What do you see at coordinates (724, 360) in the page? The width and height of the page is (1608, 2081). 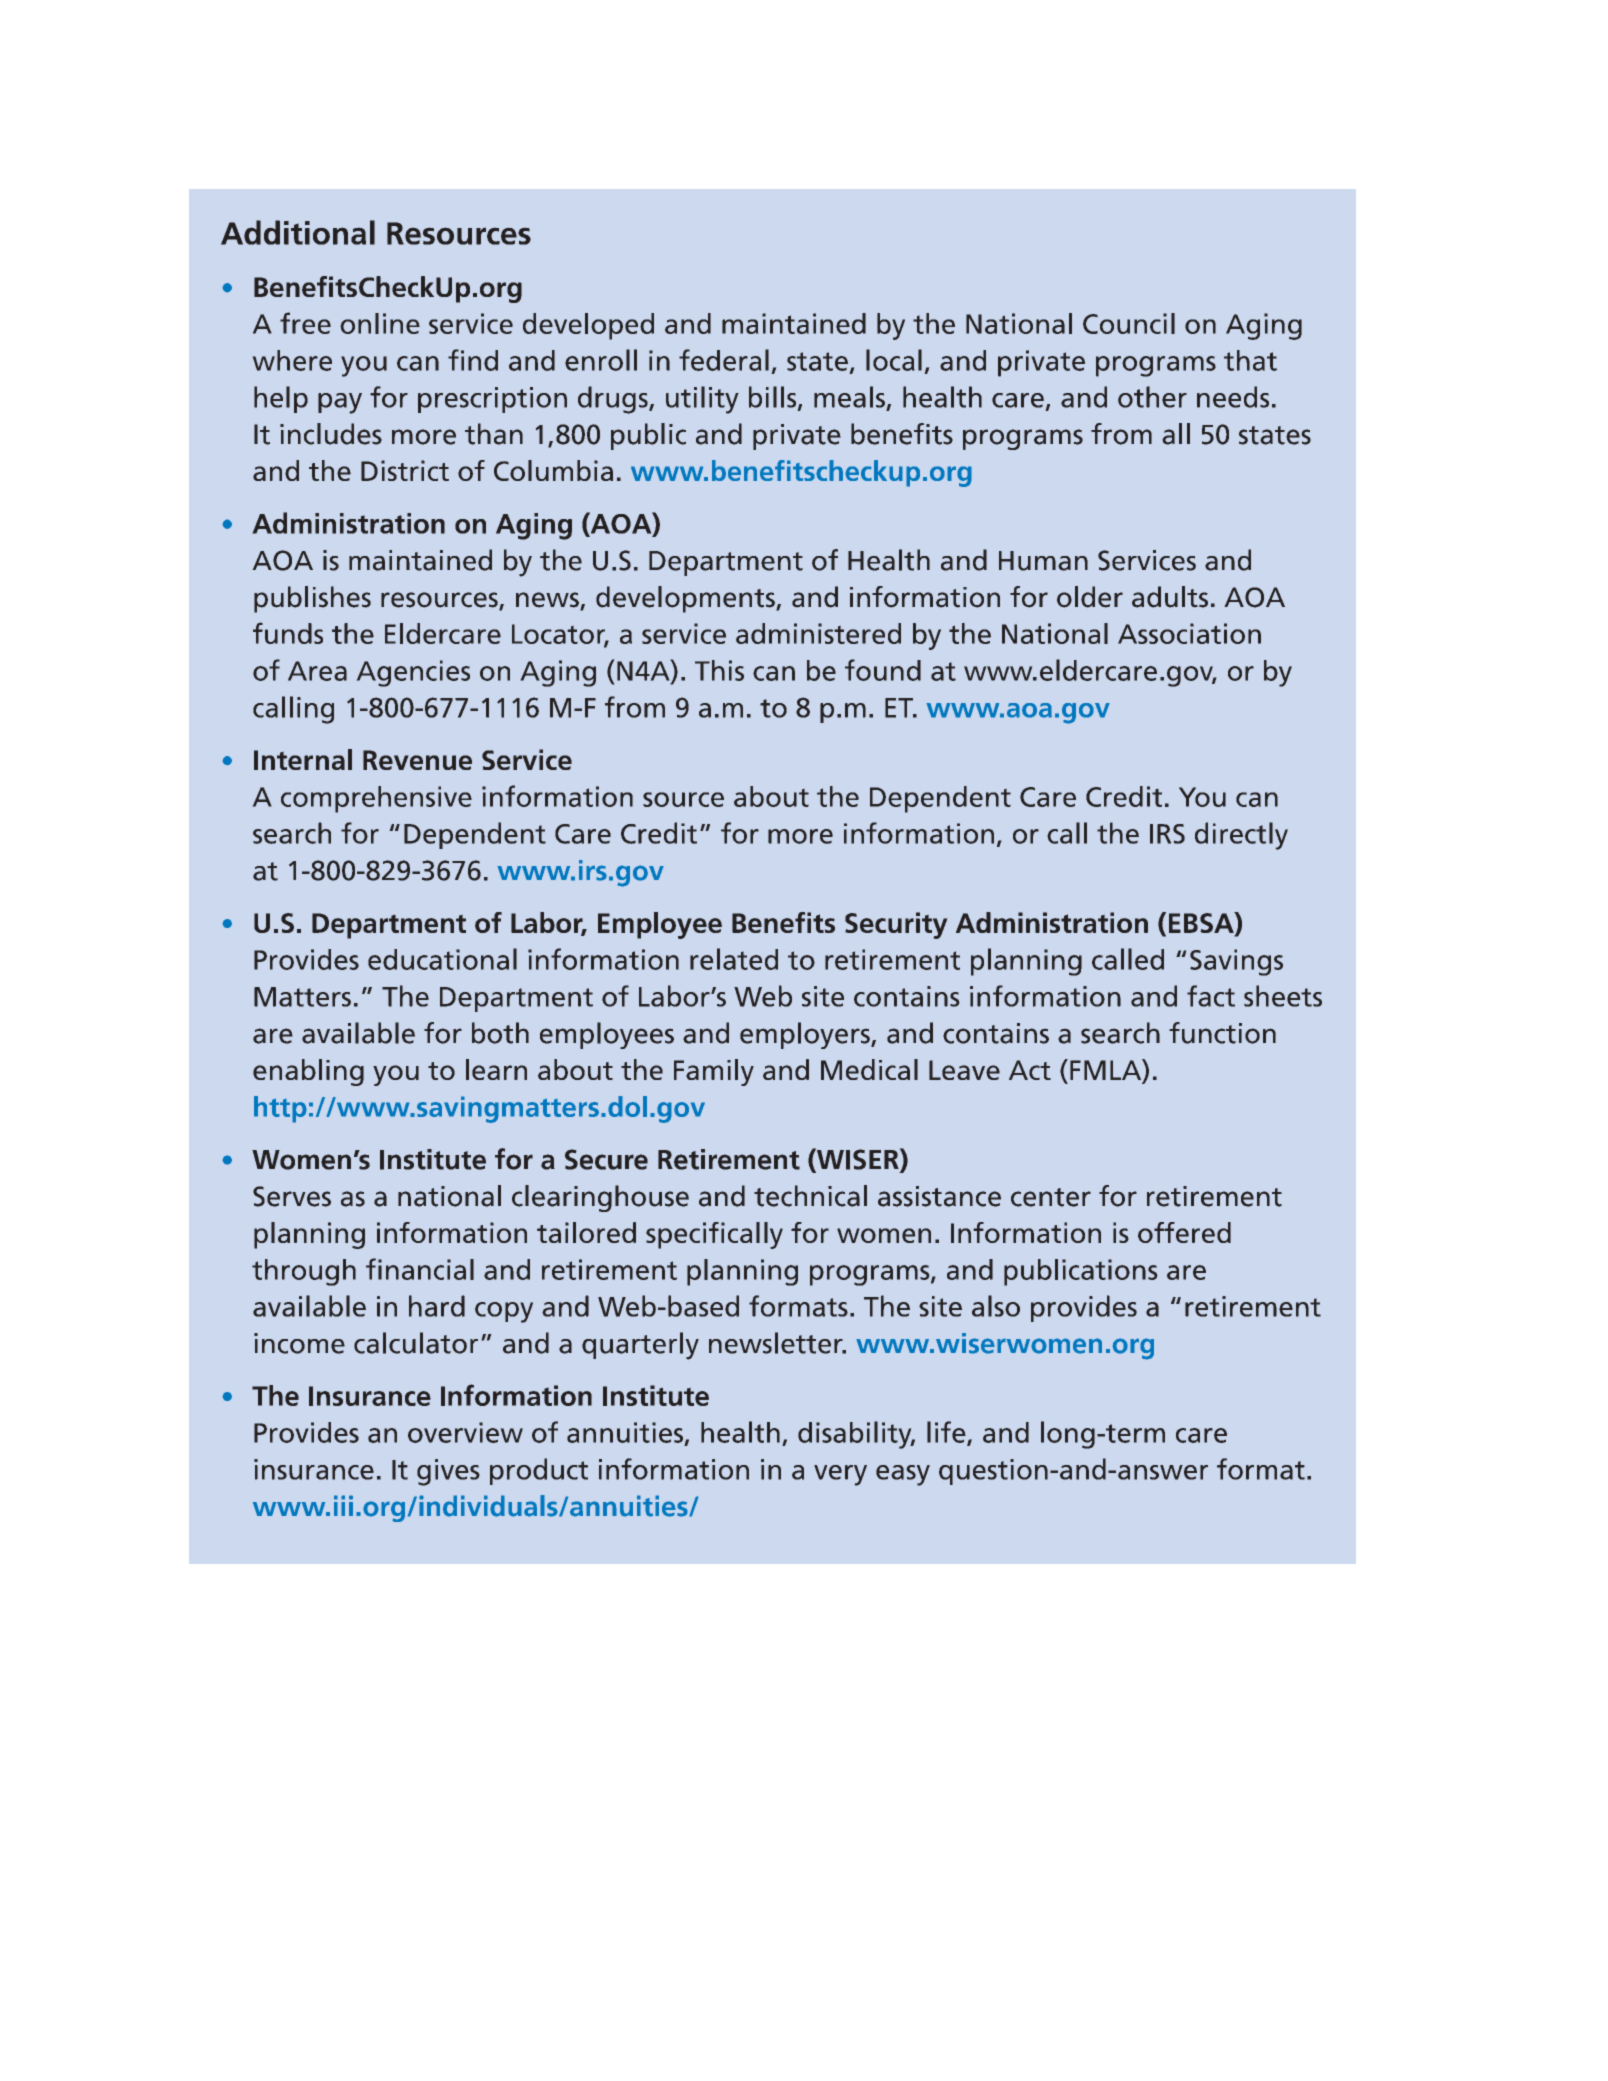 I see `federal` at bounding box center [724, 360].
